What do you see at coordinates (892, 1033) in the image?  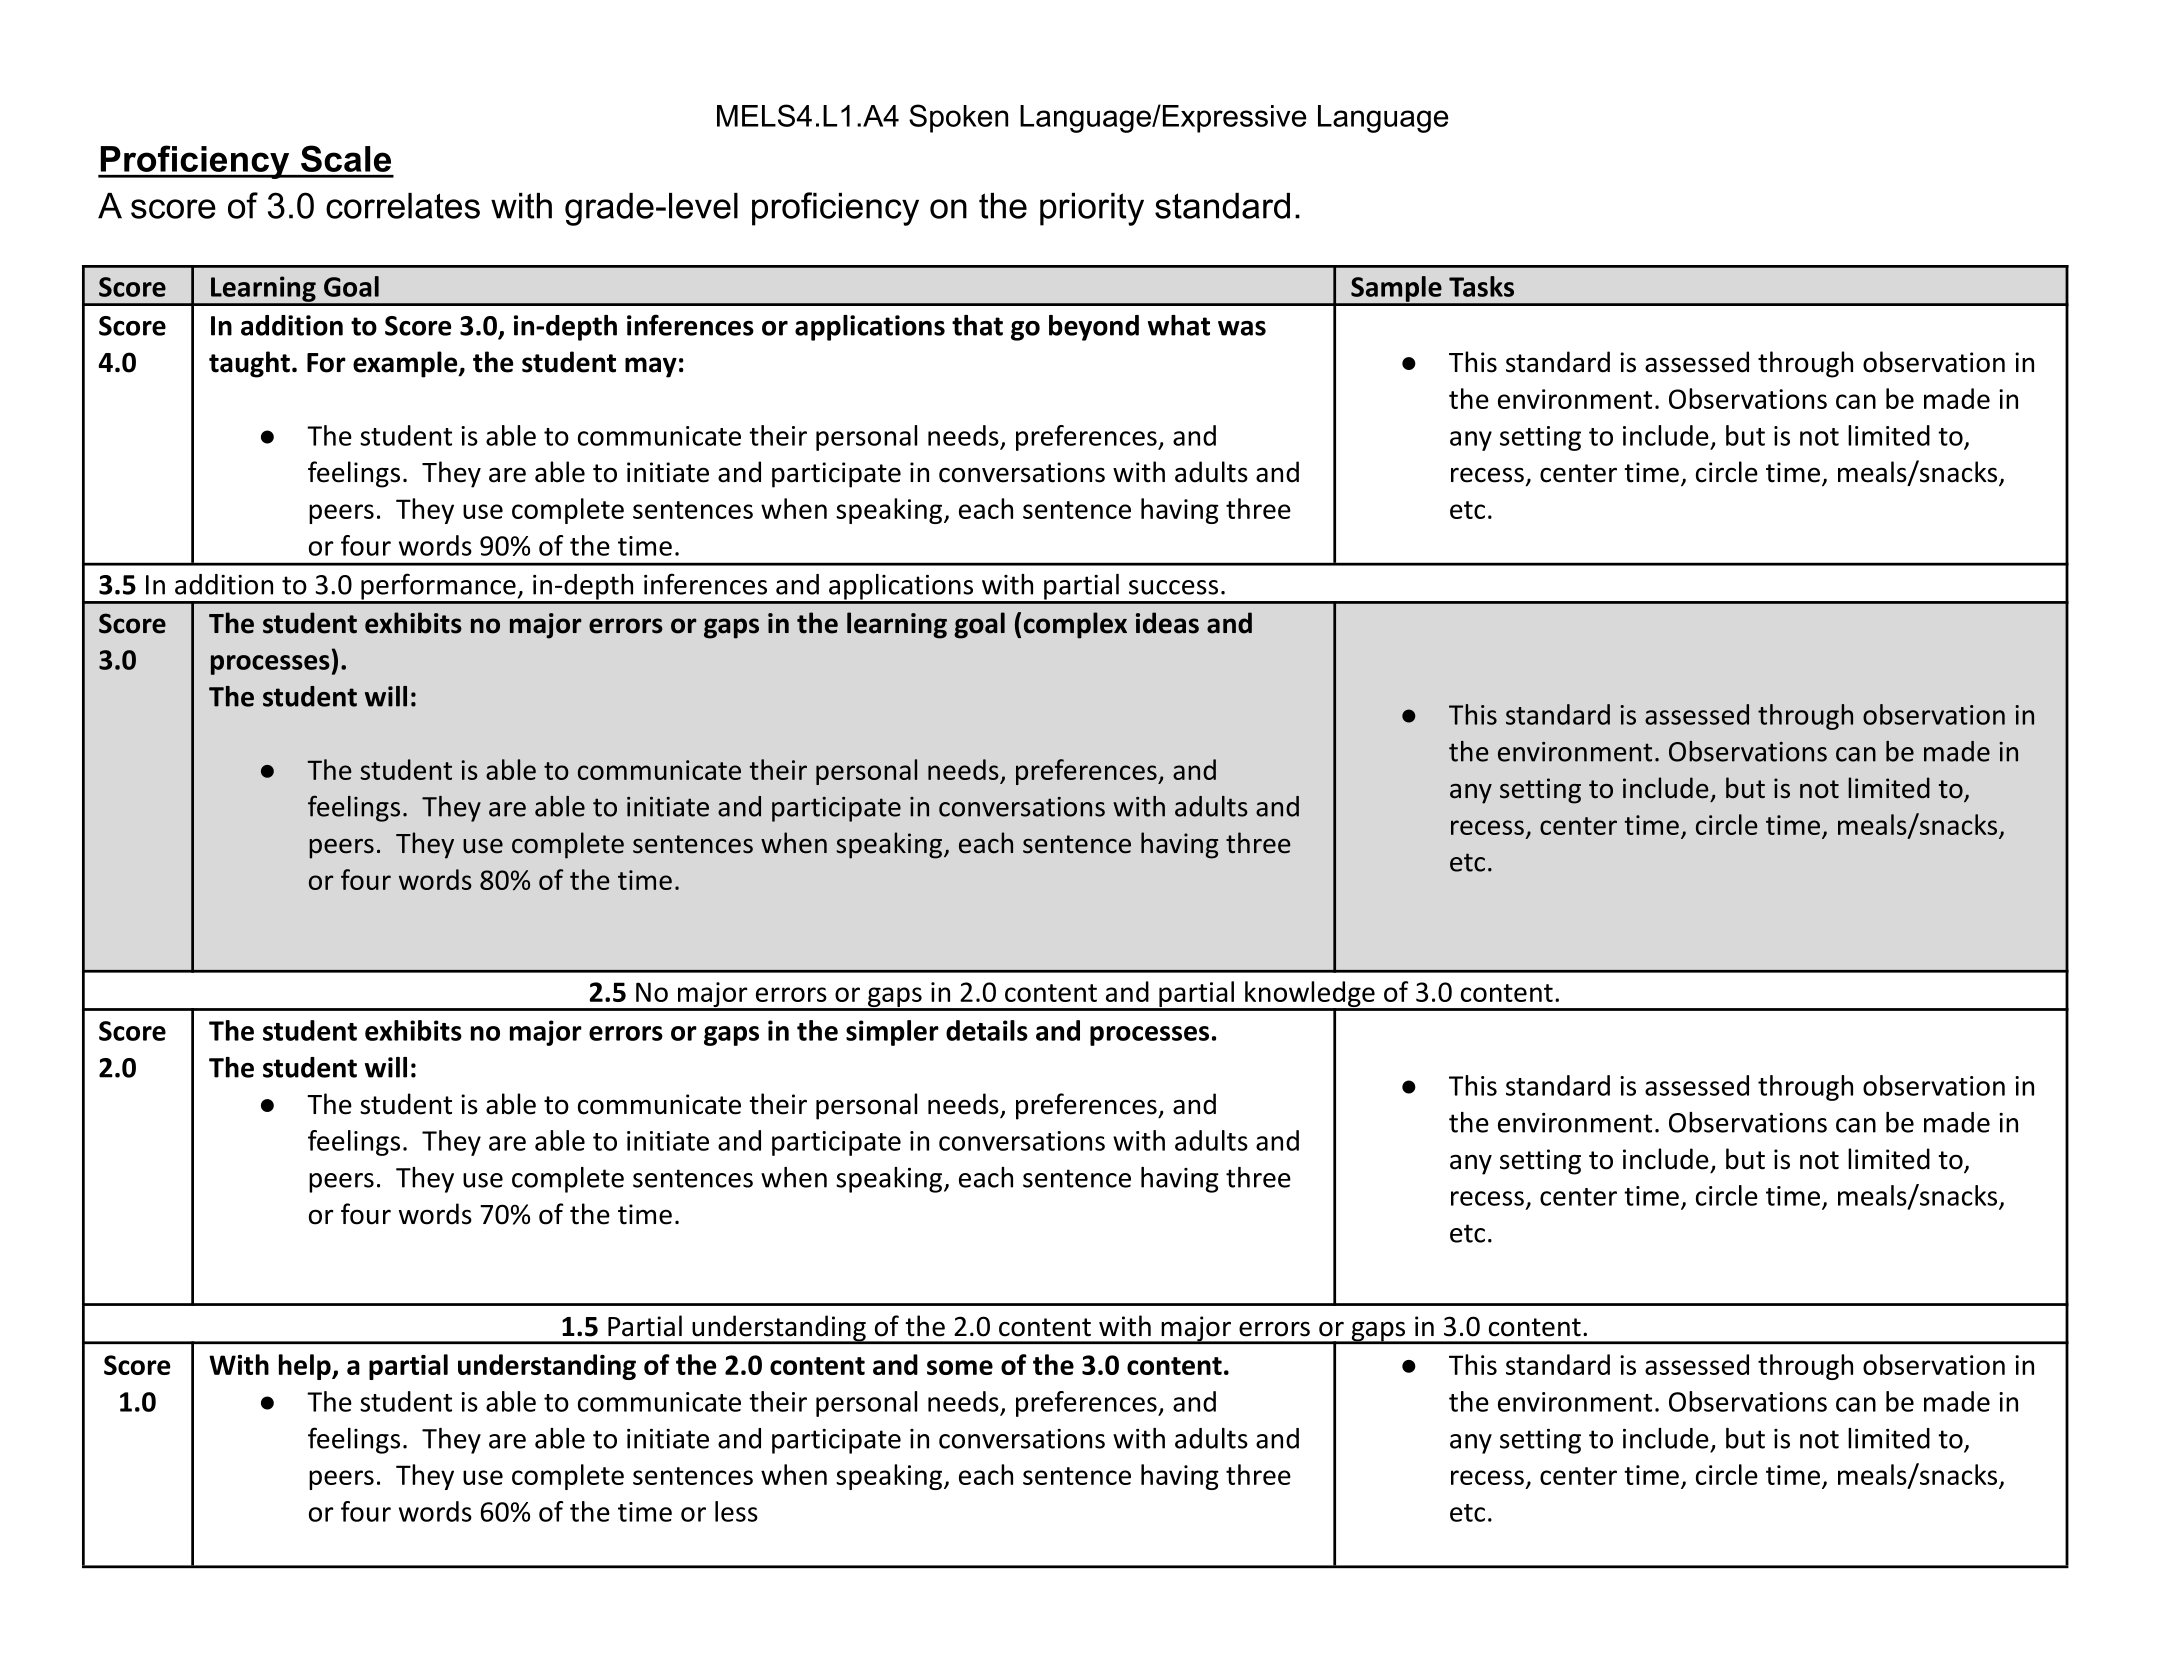 I see `simpler` at bounding box center [892, 1033].
